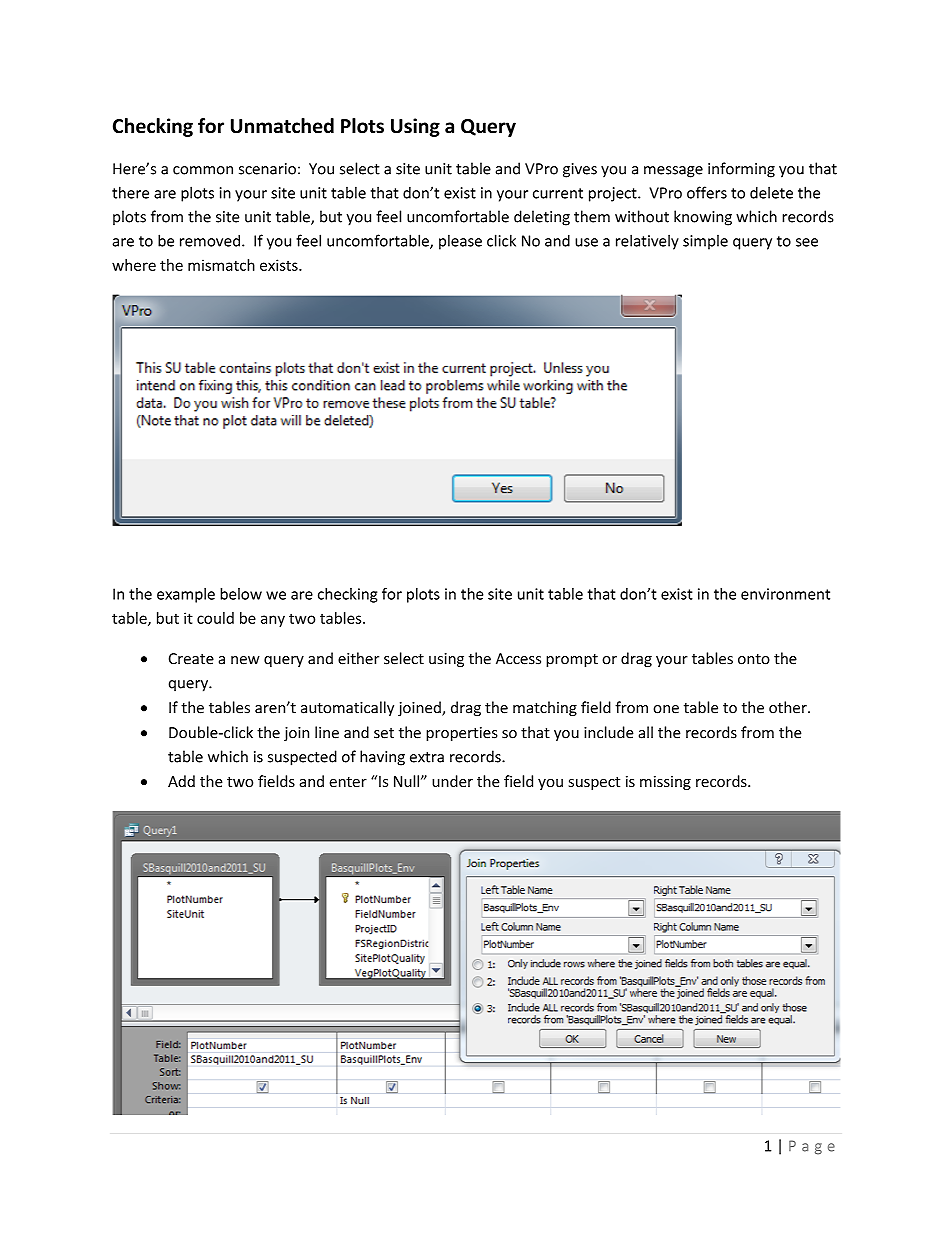 The width and height of the page is (952, 1233). What do you see at coordinates (518, 659) in the page?
I see `Access` at bounding box center [518, 659].
